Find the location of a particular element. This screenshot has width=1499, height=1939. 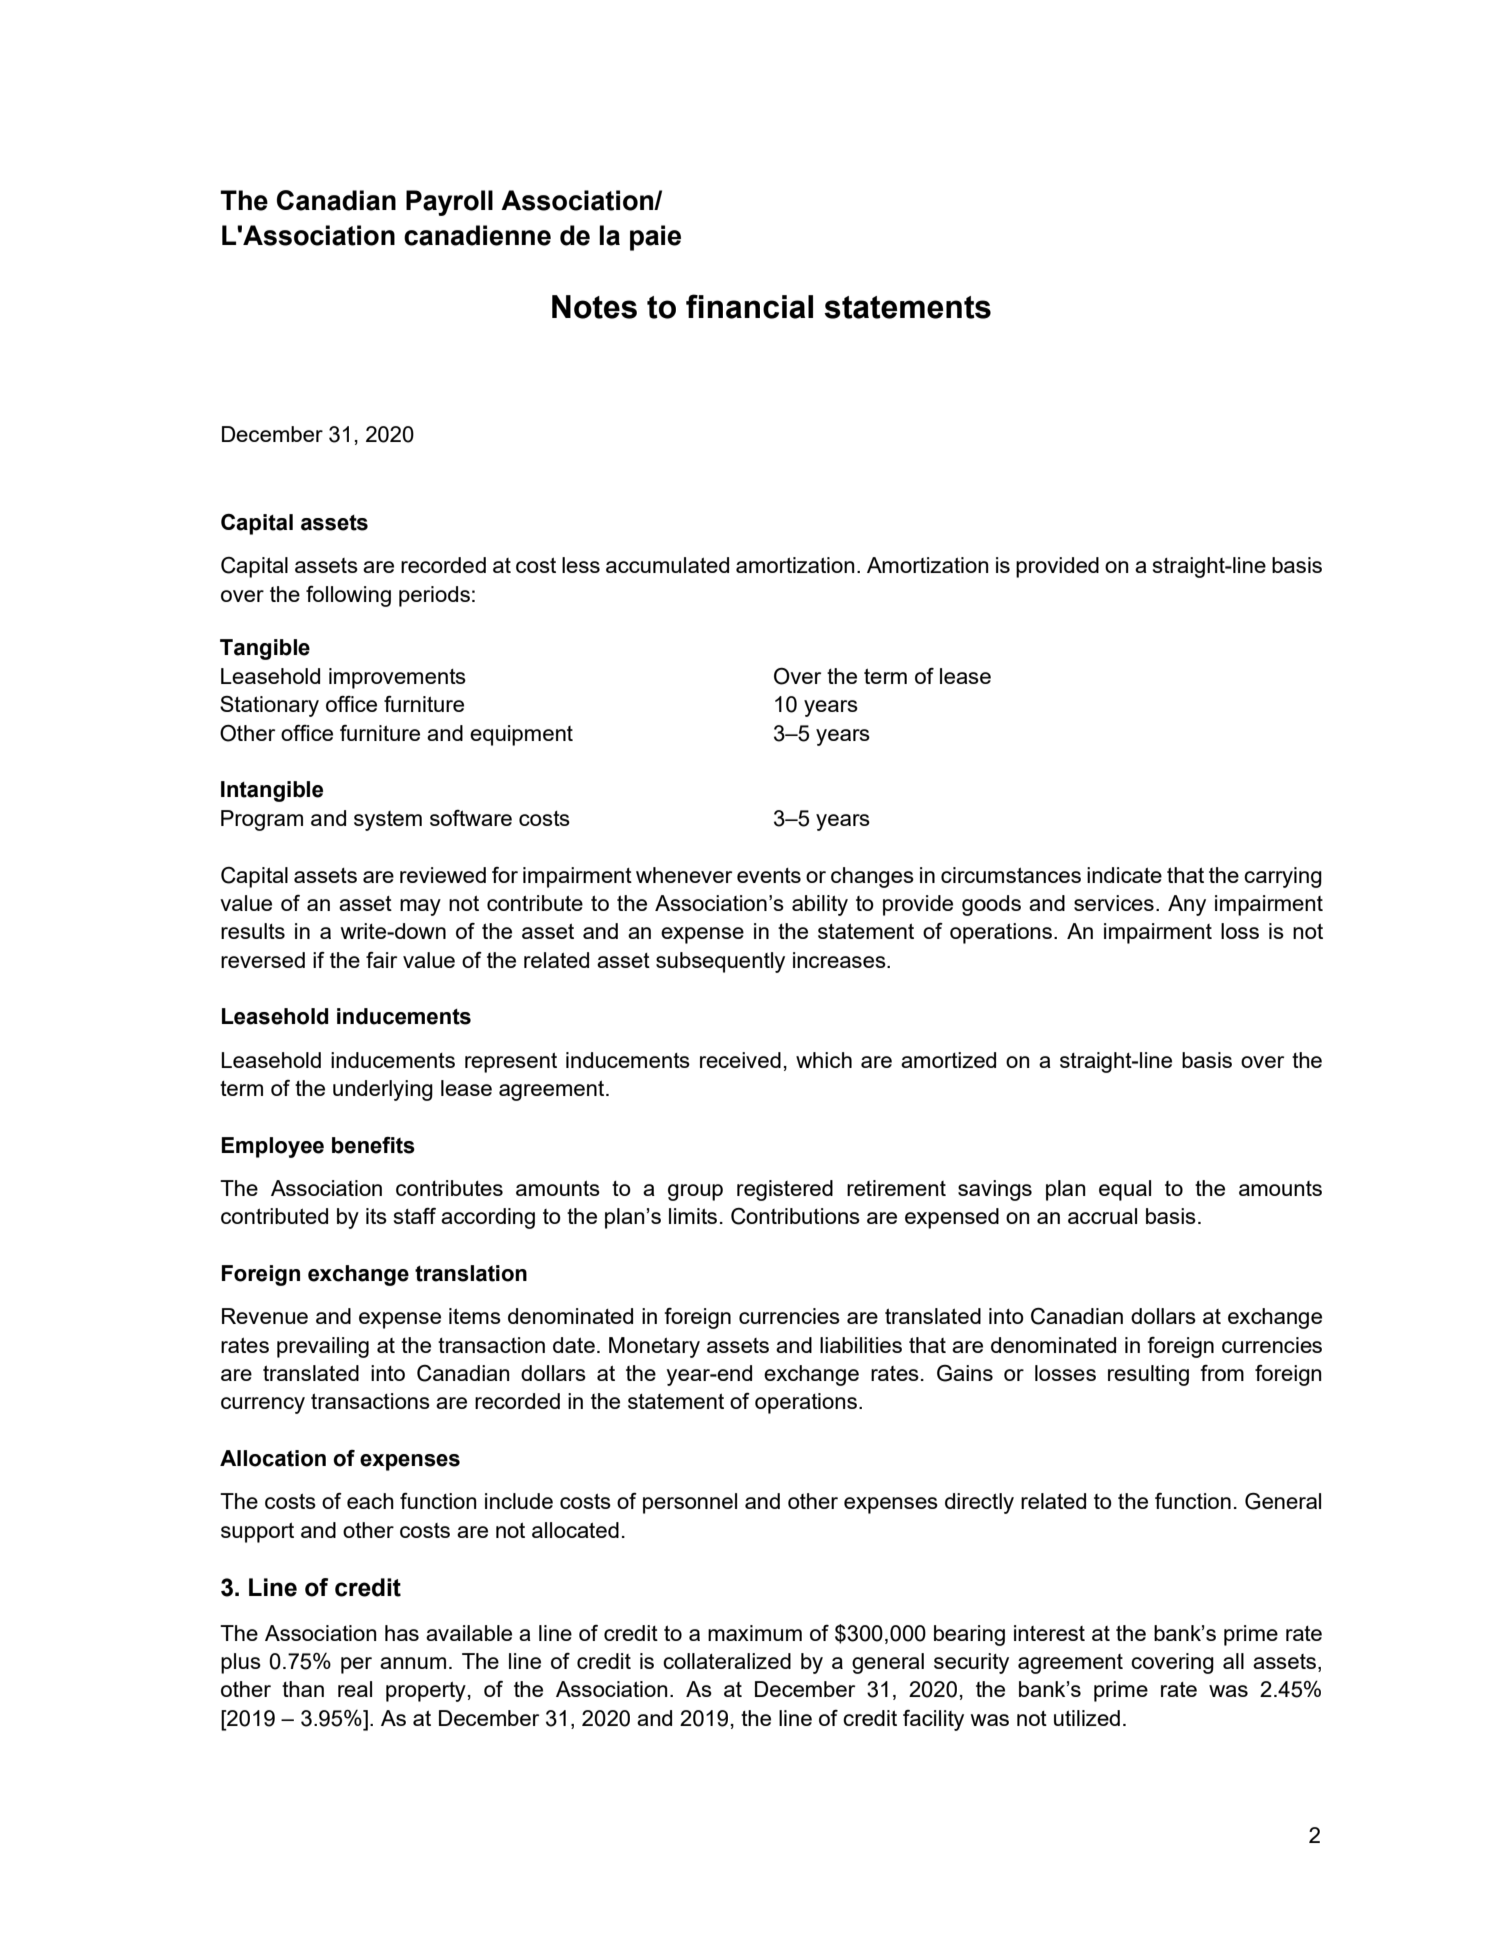

Any is located at coordinates (1187, 905).
